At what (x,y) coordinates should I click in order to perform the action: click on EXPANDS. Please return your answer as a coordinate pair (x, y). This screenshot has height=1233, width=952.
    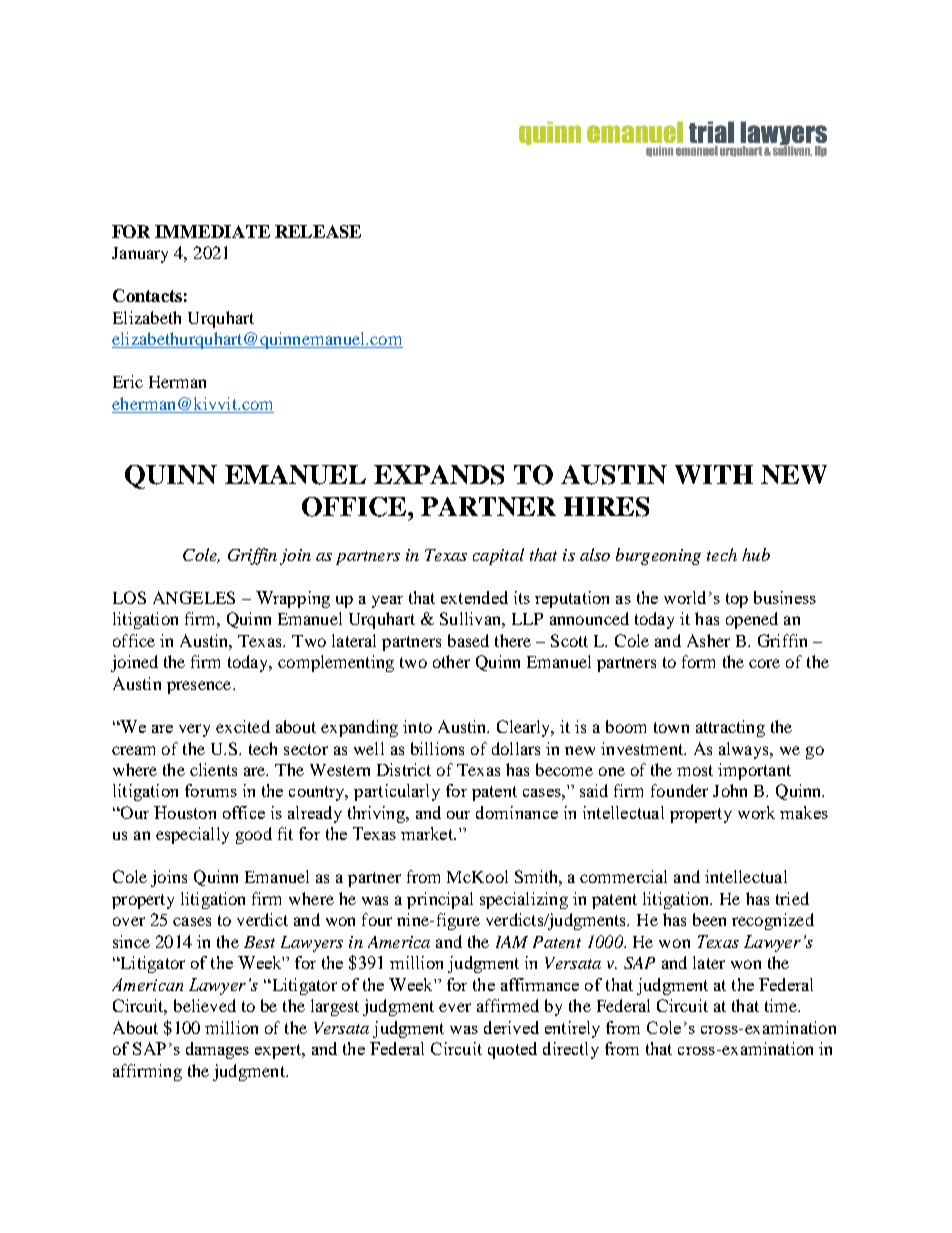
    Looking at the image, I should click on (439, 475).
